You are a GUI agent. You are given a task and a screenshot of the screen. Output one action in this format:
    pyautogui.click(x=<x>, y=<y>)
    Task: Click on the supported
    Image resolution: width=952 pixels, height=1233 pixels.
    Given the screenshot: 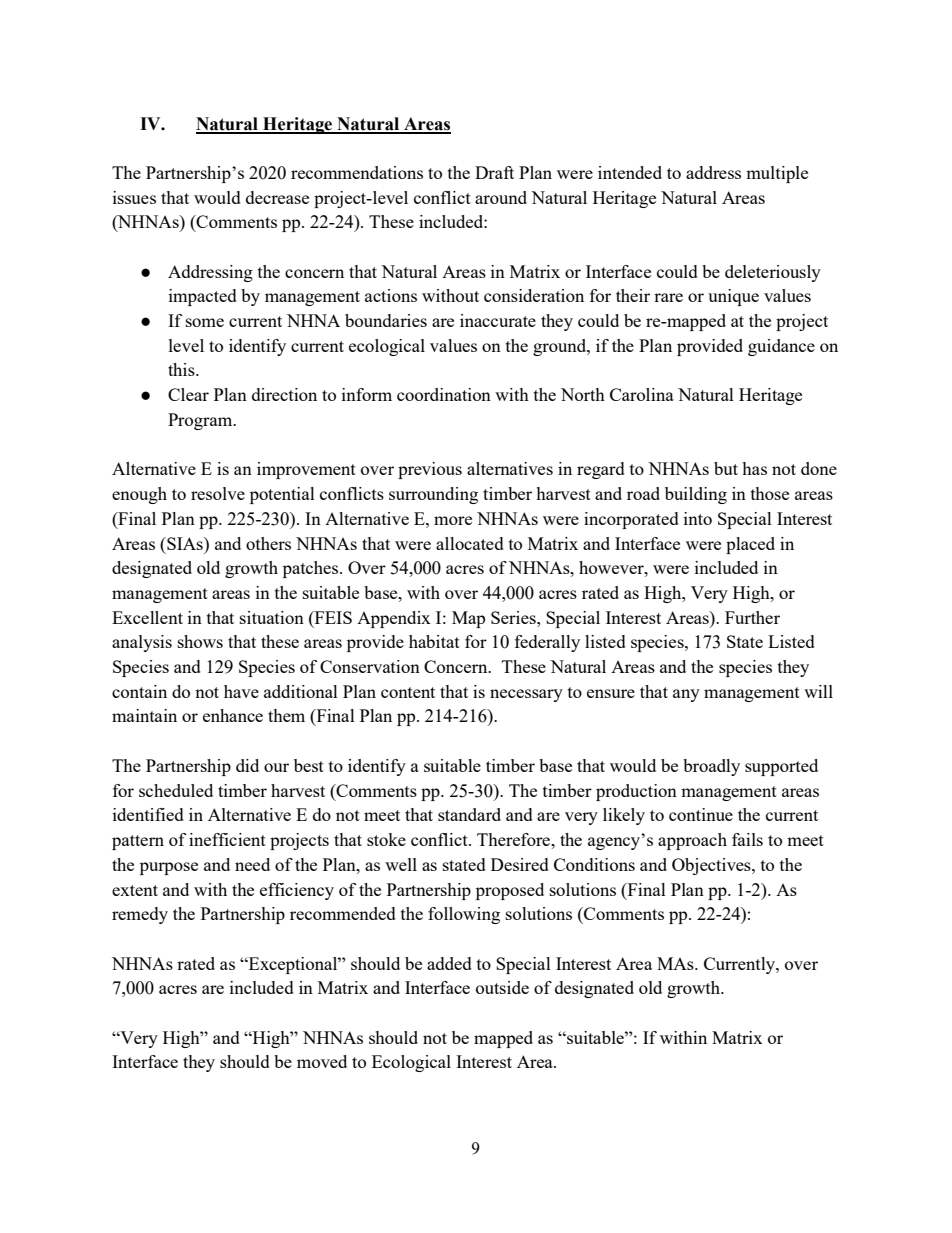 What is the action you would take?
    pyautogui.click(x=781, y=767)
